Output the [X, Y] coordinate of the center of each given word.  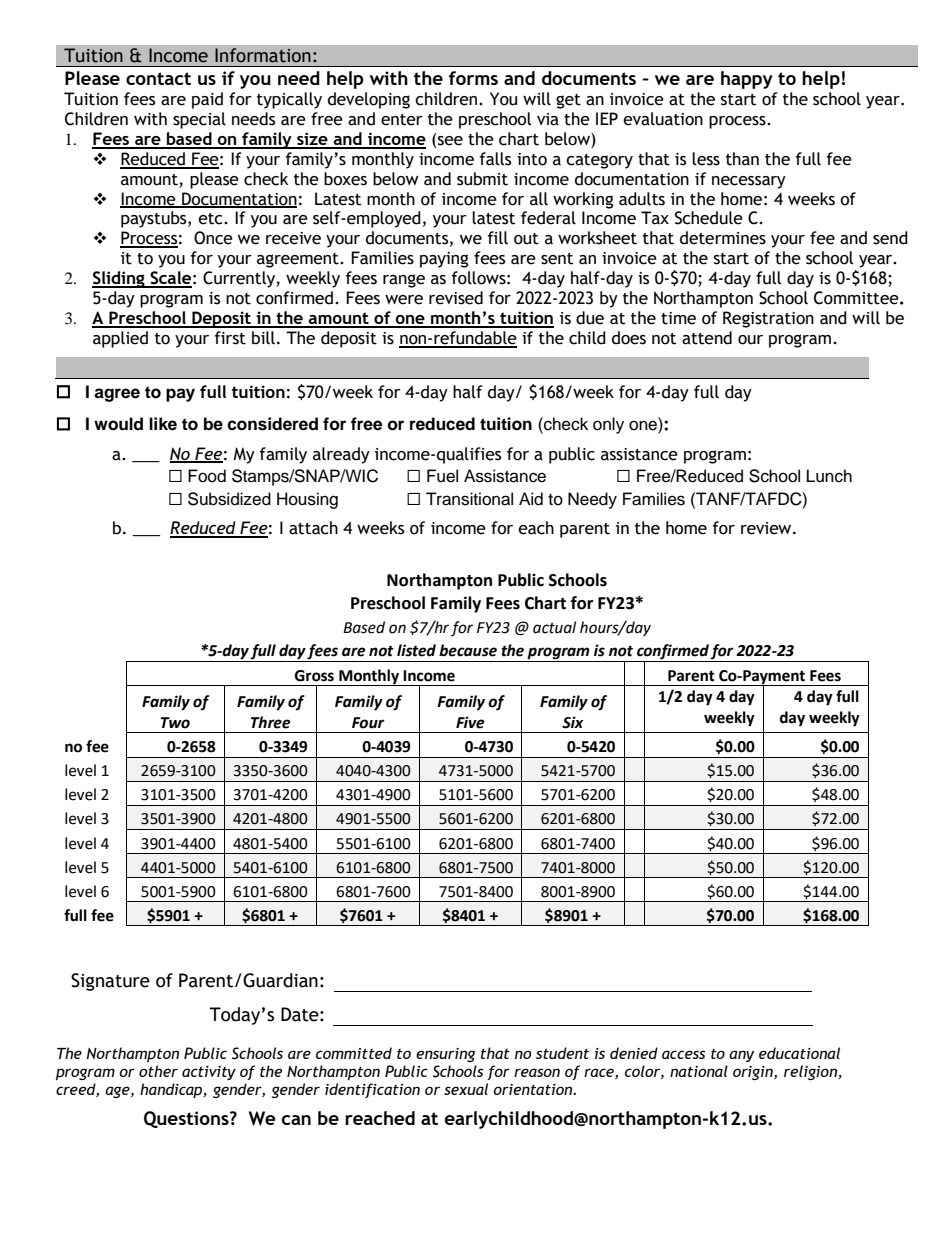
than [742, 159]
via [548, 119]
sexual [466, 1089]
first [230, 338]
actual [554, 627]
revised [456, 298]
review [767, 528]
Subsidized [229, 499]
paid [207, 100]
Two [175, 723]
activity [209, 1073]
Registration [768, 319]
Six [572, 722]
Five [470, 722]
